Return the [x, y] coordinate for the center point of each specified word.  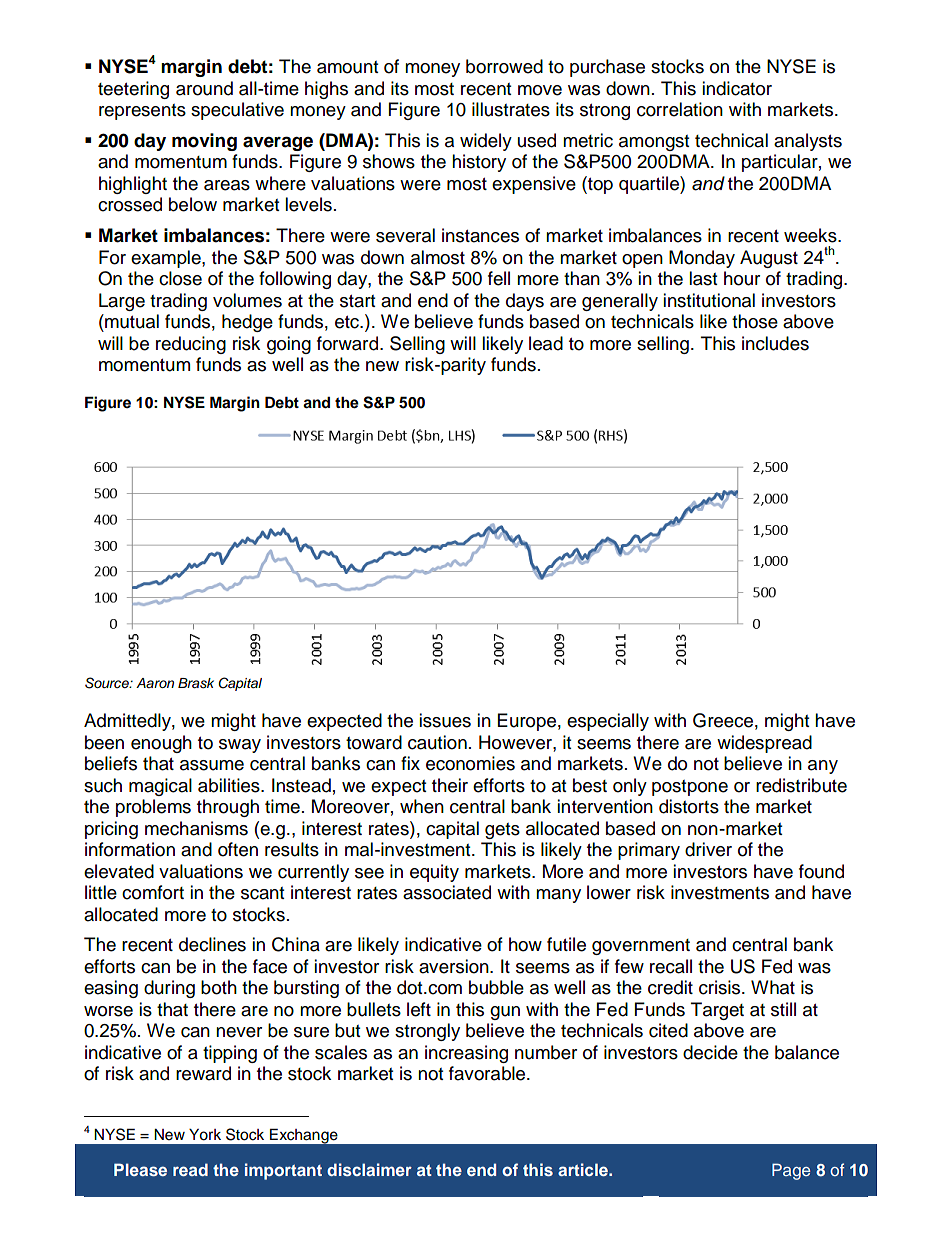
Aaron [155, 683]
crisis [721, 987]
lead [546, 343]
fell [499, 278]
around [204, 88]
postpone [690, 788]
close [180, 278]
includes [775, 343]
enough [161, 744]
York [205, 1135]
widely [486, 142]
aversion [455, 966]
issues [445, 720]
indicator [737, 88]
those [755, 321]
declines [212, 944]
